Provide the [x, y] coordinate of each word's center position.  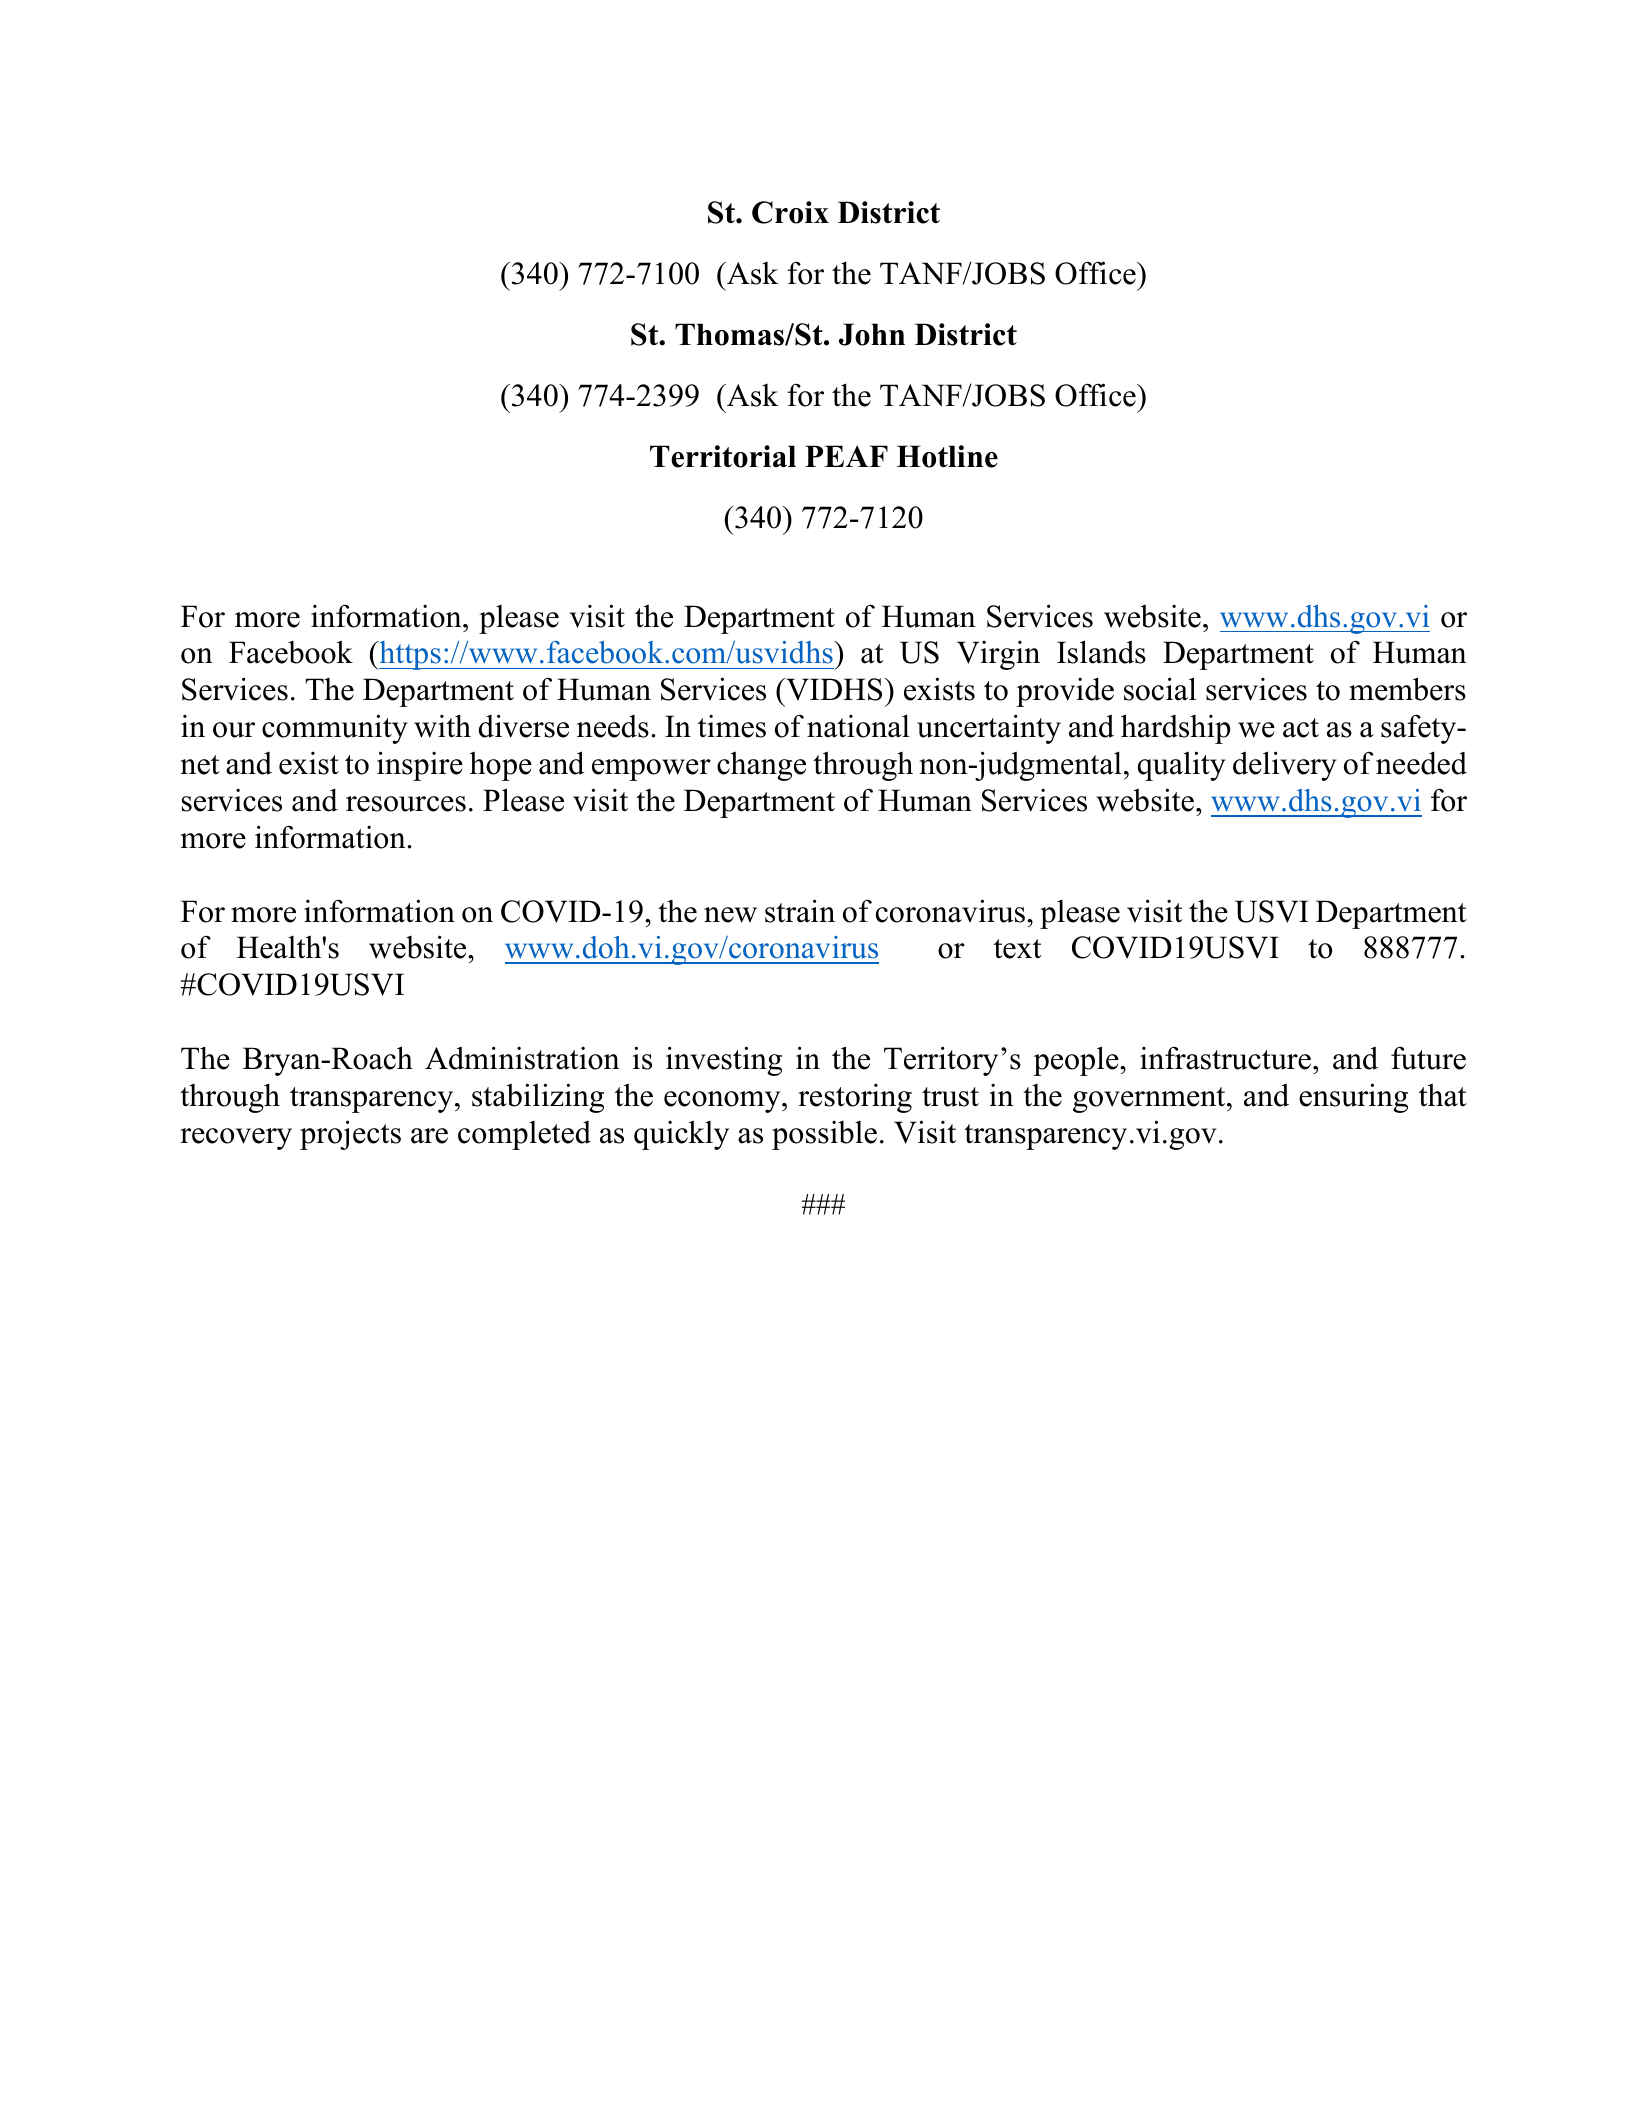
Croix [790, 212]
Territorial [723, 456]
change [761, 766]
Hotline [947, 456]
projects [350, 1135]
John [872, 334]
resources [406, 804]
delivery [1285, 766]
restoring [855, 1098]
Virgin [998, 655]
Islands [1101, 652]
